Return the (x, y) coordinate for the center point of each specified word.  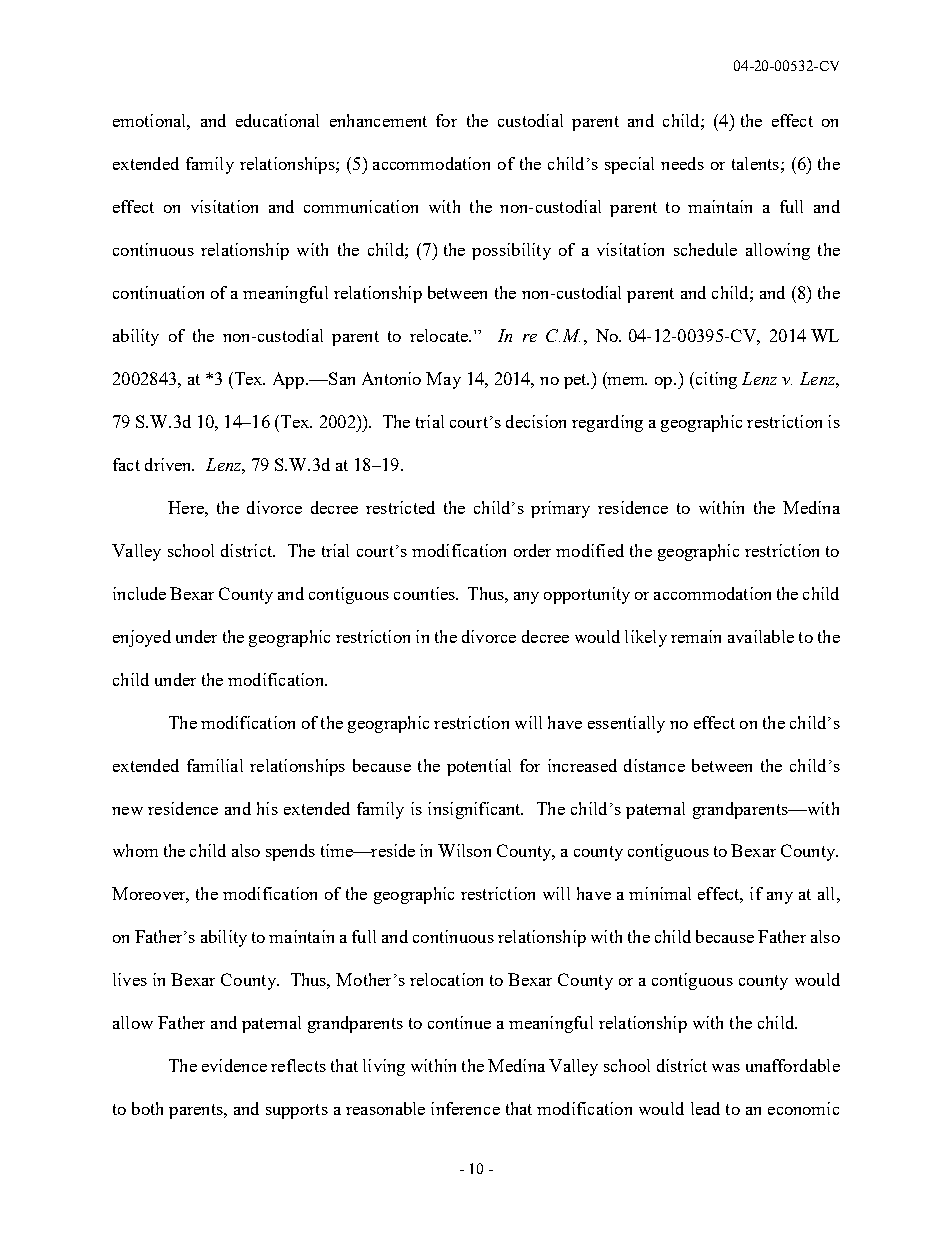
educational (277, 120)
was (726, 1068)
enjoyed (142, 638)
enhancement (378, 120)
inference (465, 1108)
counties (425, 593)
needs (682, 163)
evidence (234, 1065)
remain (696, 636)
